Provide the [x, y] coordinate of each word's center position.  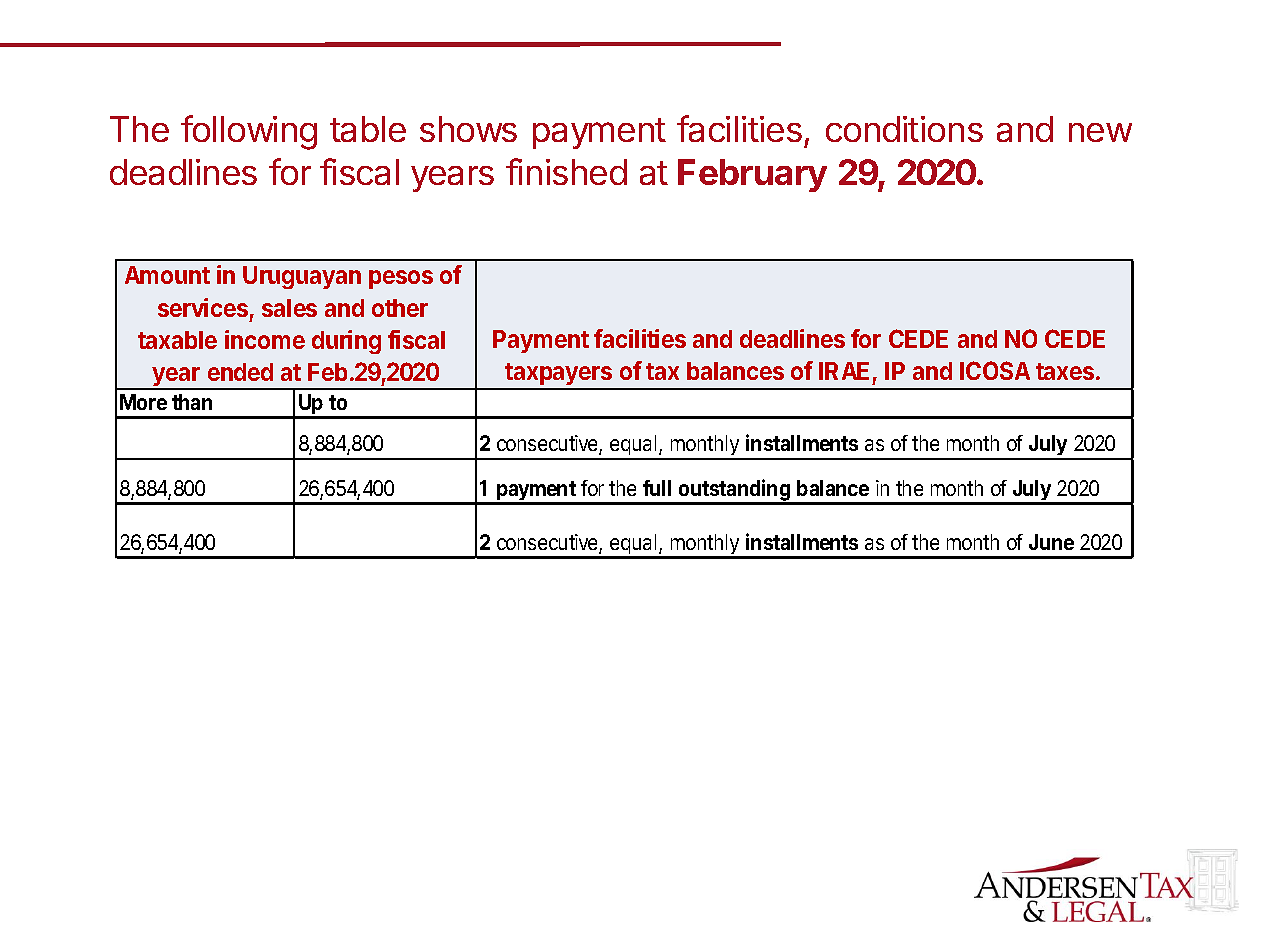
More [143, 402]
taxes [1066, 371]
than [192, 402]
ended [240, 372]
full [657, 488]
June [1051, 542]
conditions [904, 129]
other [400, 308]
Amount [167, 275]
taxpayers [559, 376]
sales [289, 308]
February [752, 175]
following [249, 132]
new [1100, 132]
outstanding [734, 491]
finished [566, 171]
